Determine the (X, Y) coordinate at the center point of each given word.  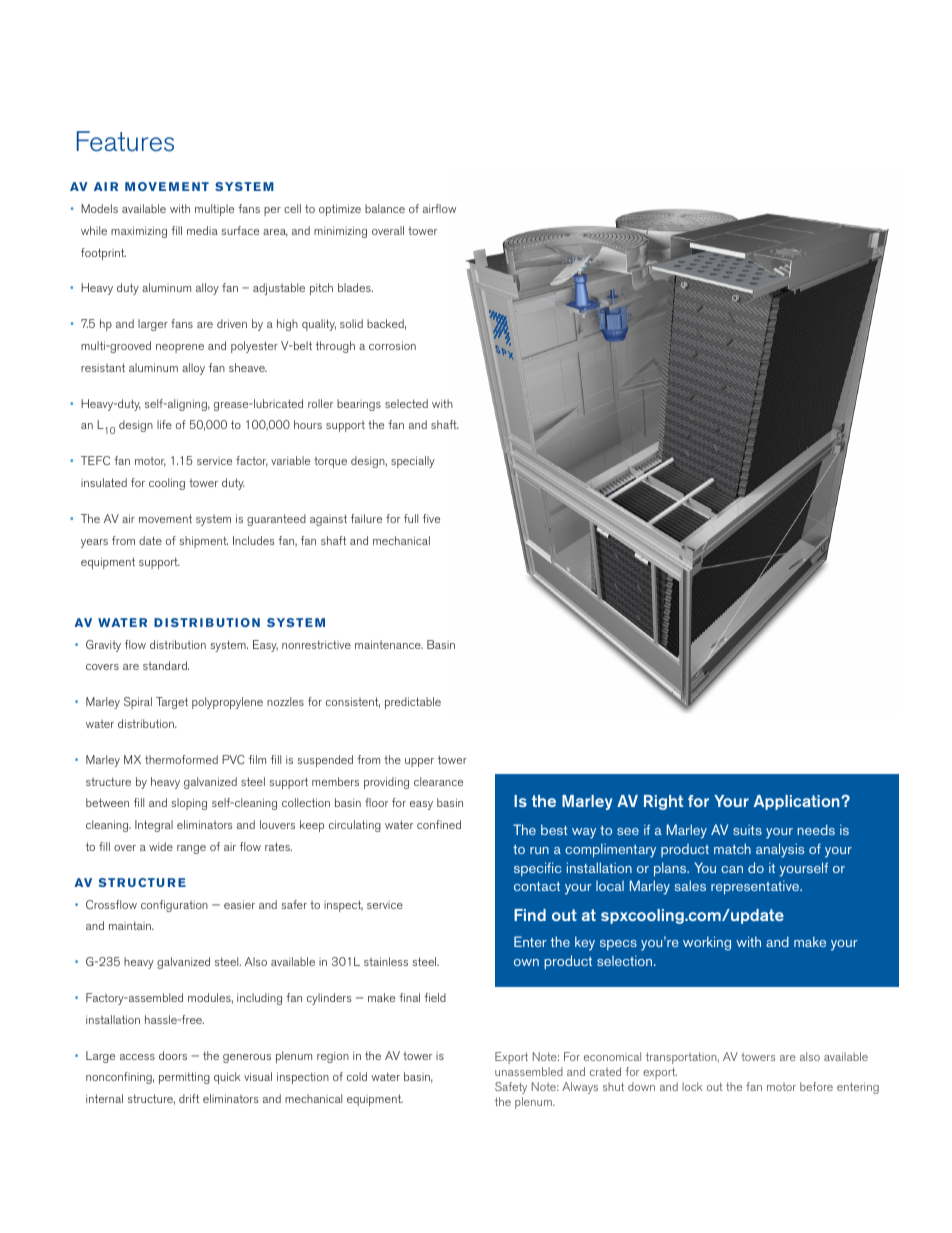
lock (692, 1086)
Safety (511, 1088)
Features (125, 141)
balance (385, 208)
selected (406, 403)
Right (663, 802)
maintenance (389, 644)
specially (413, 462)
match (732, 848)
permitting (184, 1078)
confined (439, 824)
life (164, 424)
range (191, 849)
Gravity (103, 646)
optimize (340, 210)
